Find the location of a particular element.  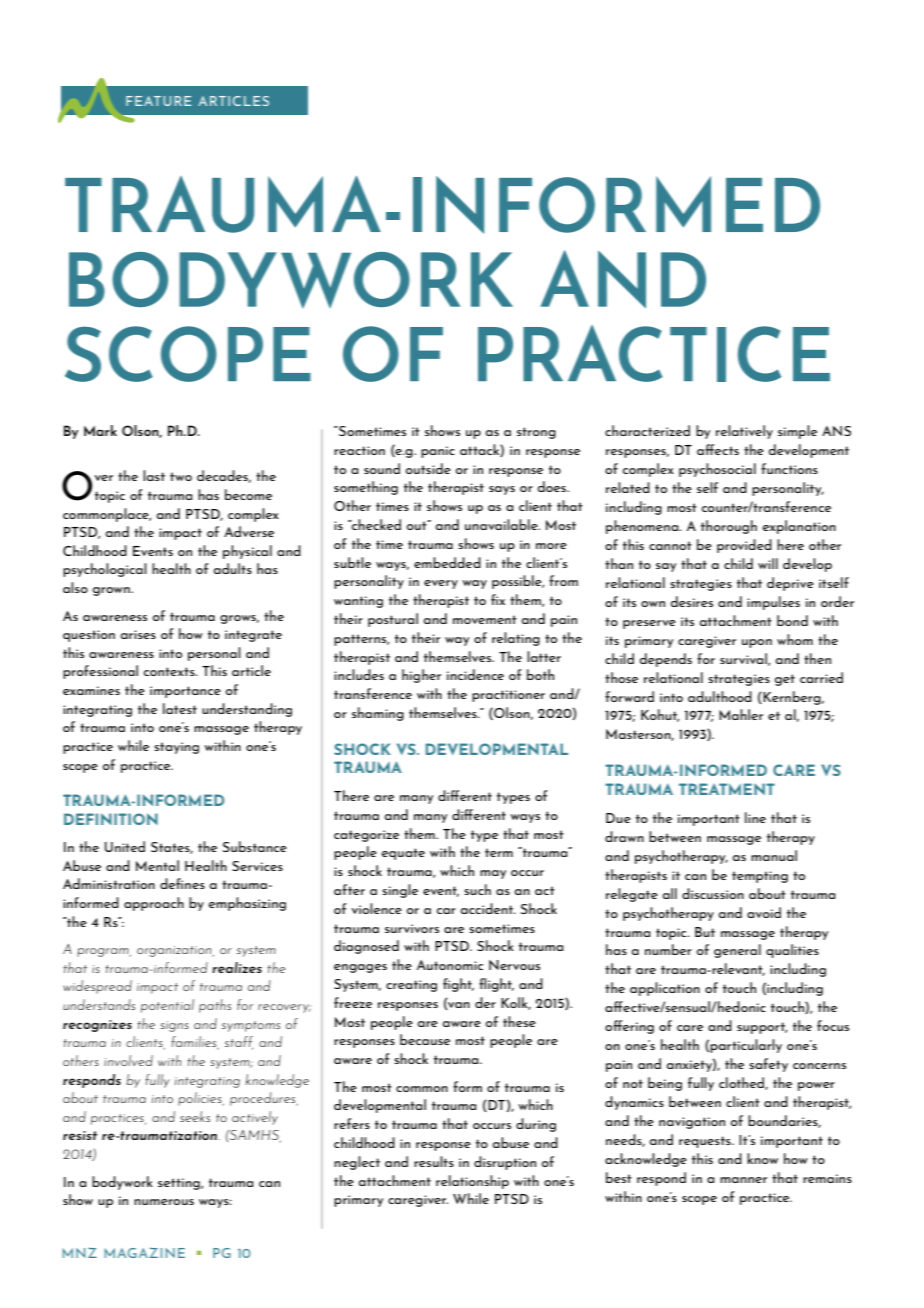

Mark is located at coordinates (100, 430).
